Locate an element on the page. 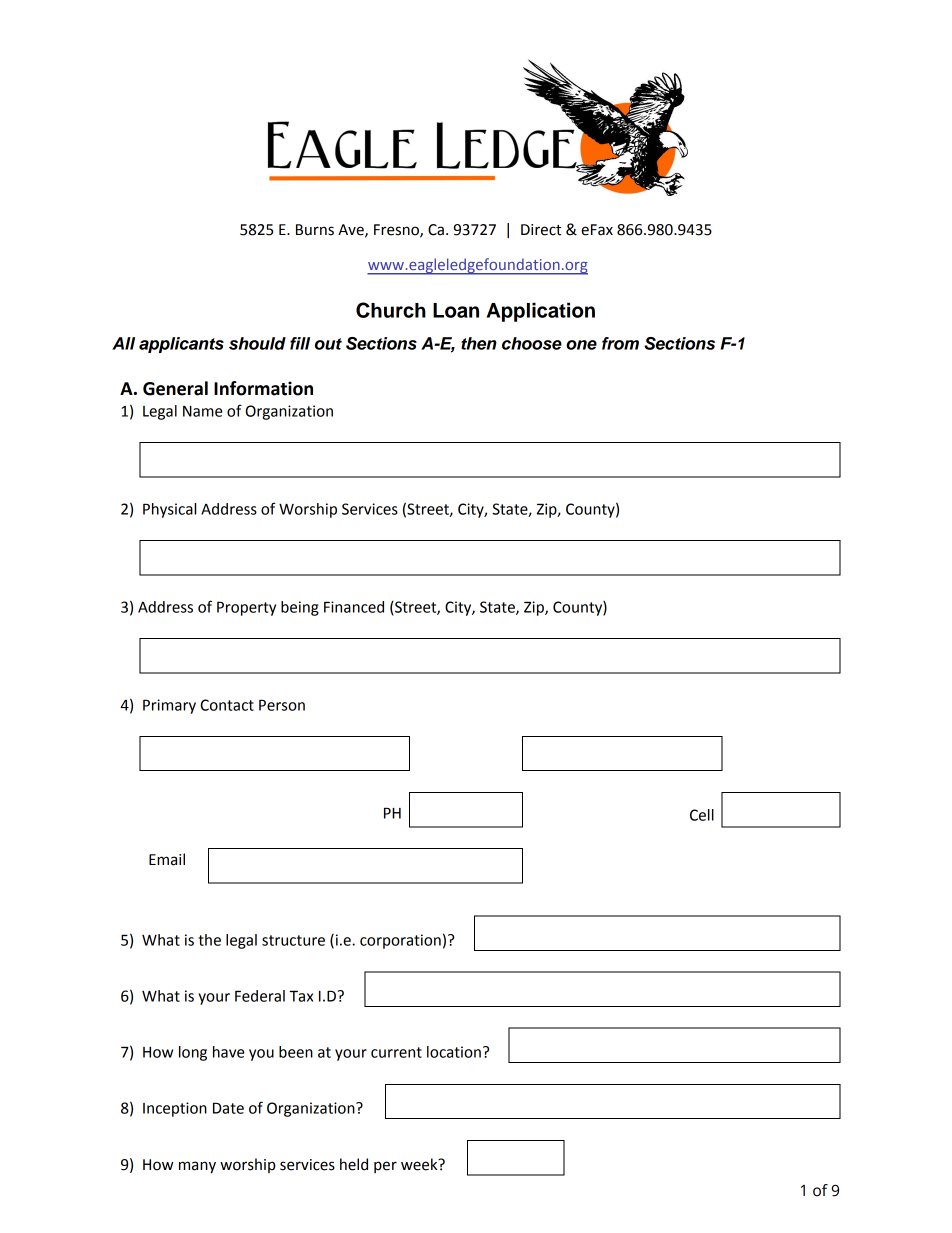 This page has width=952, height=1233. Primary is located at coordinates (169, 706).
